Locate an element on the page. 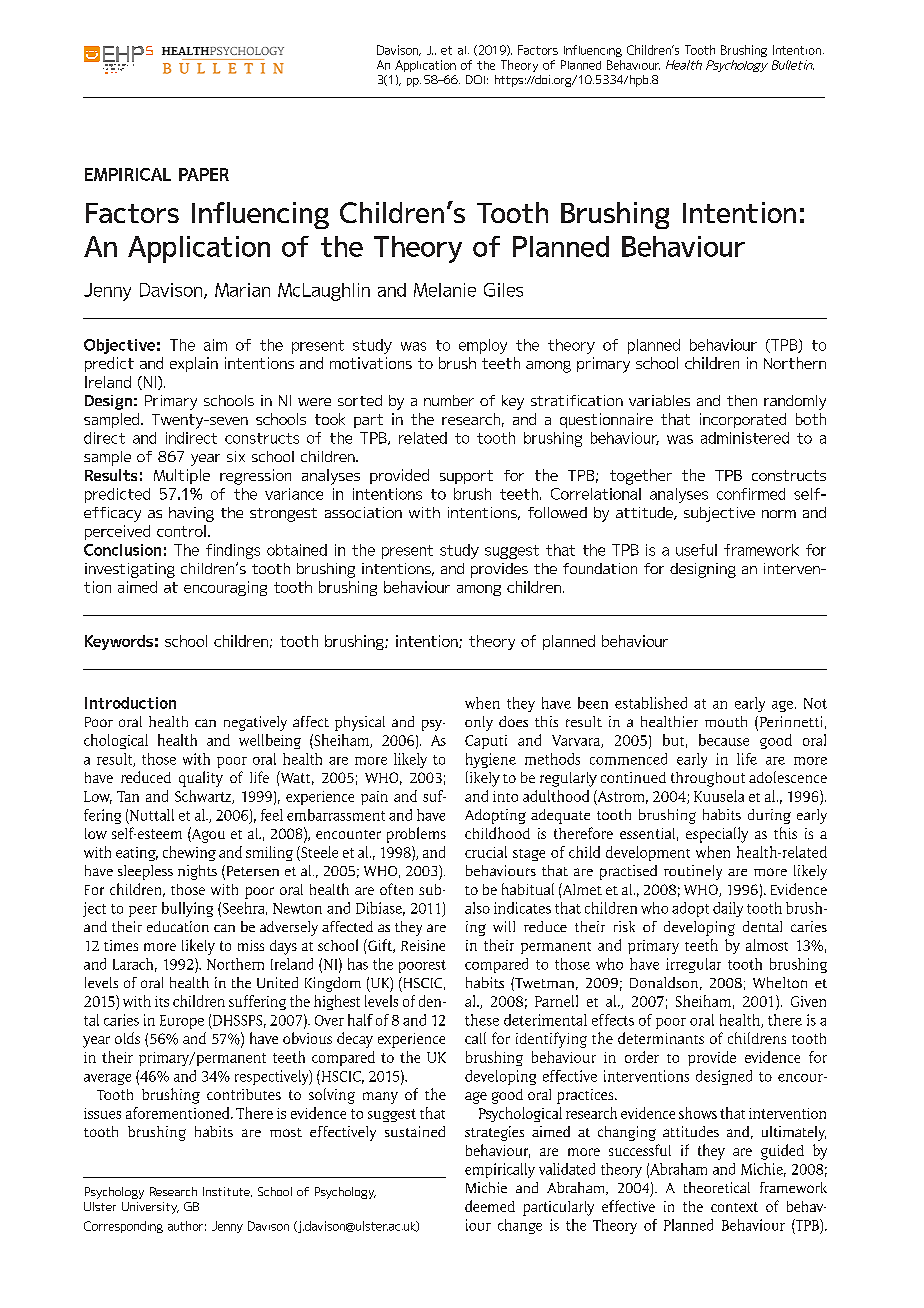  Institute is located at coordinates (227, 1192).
